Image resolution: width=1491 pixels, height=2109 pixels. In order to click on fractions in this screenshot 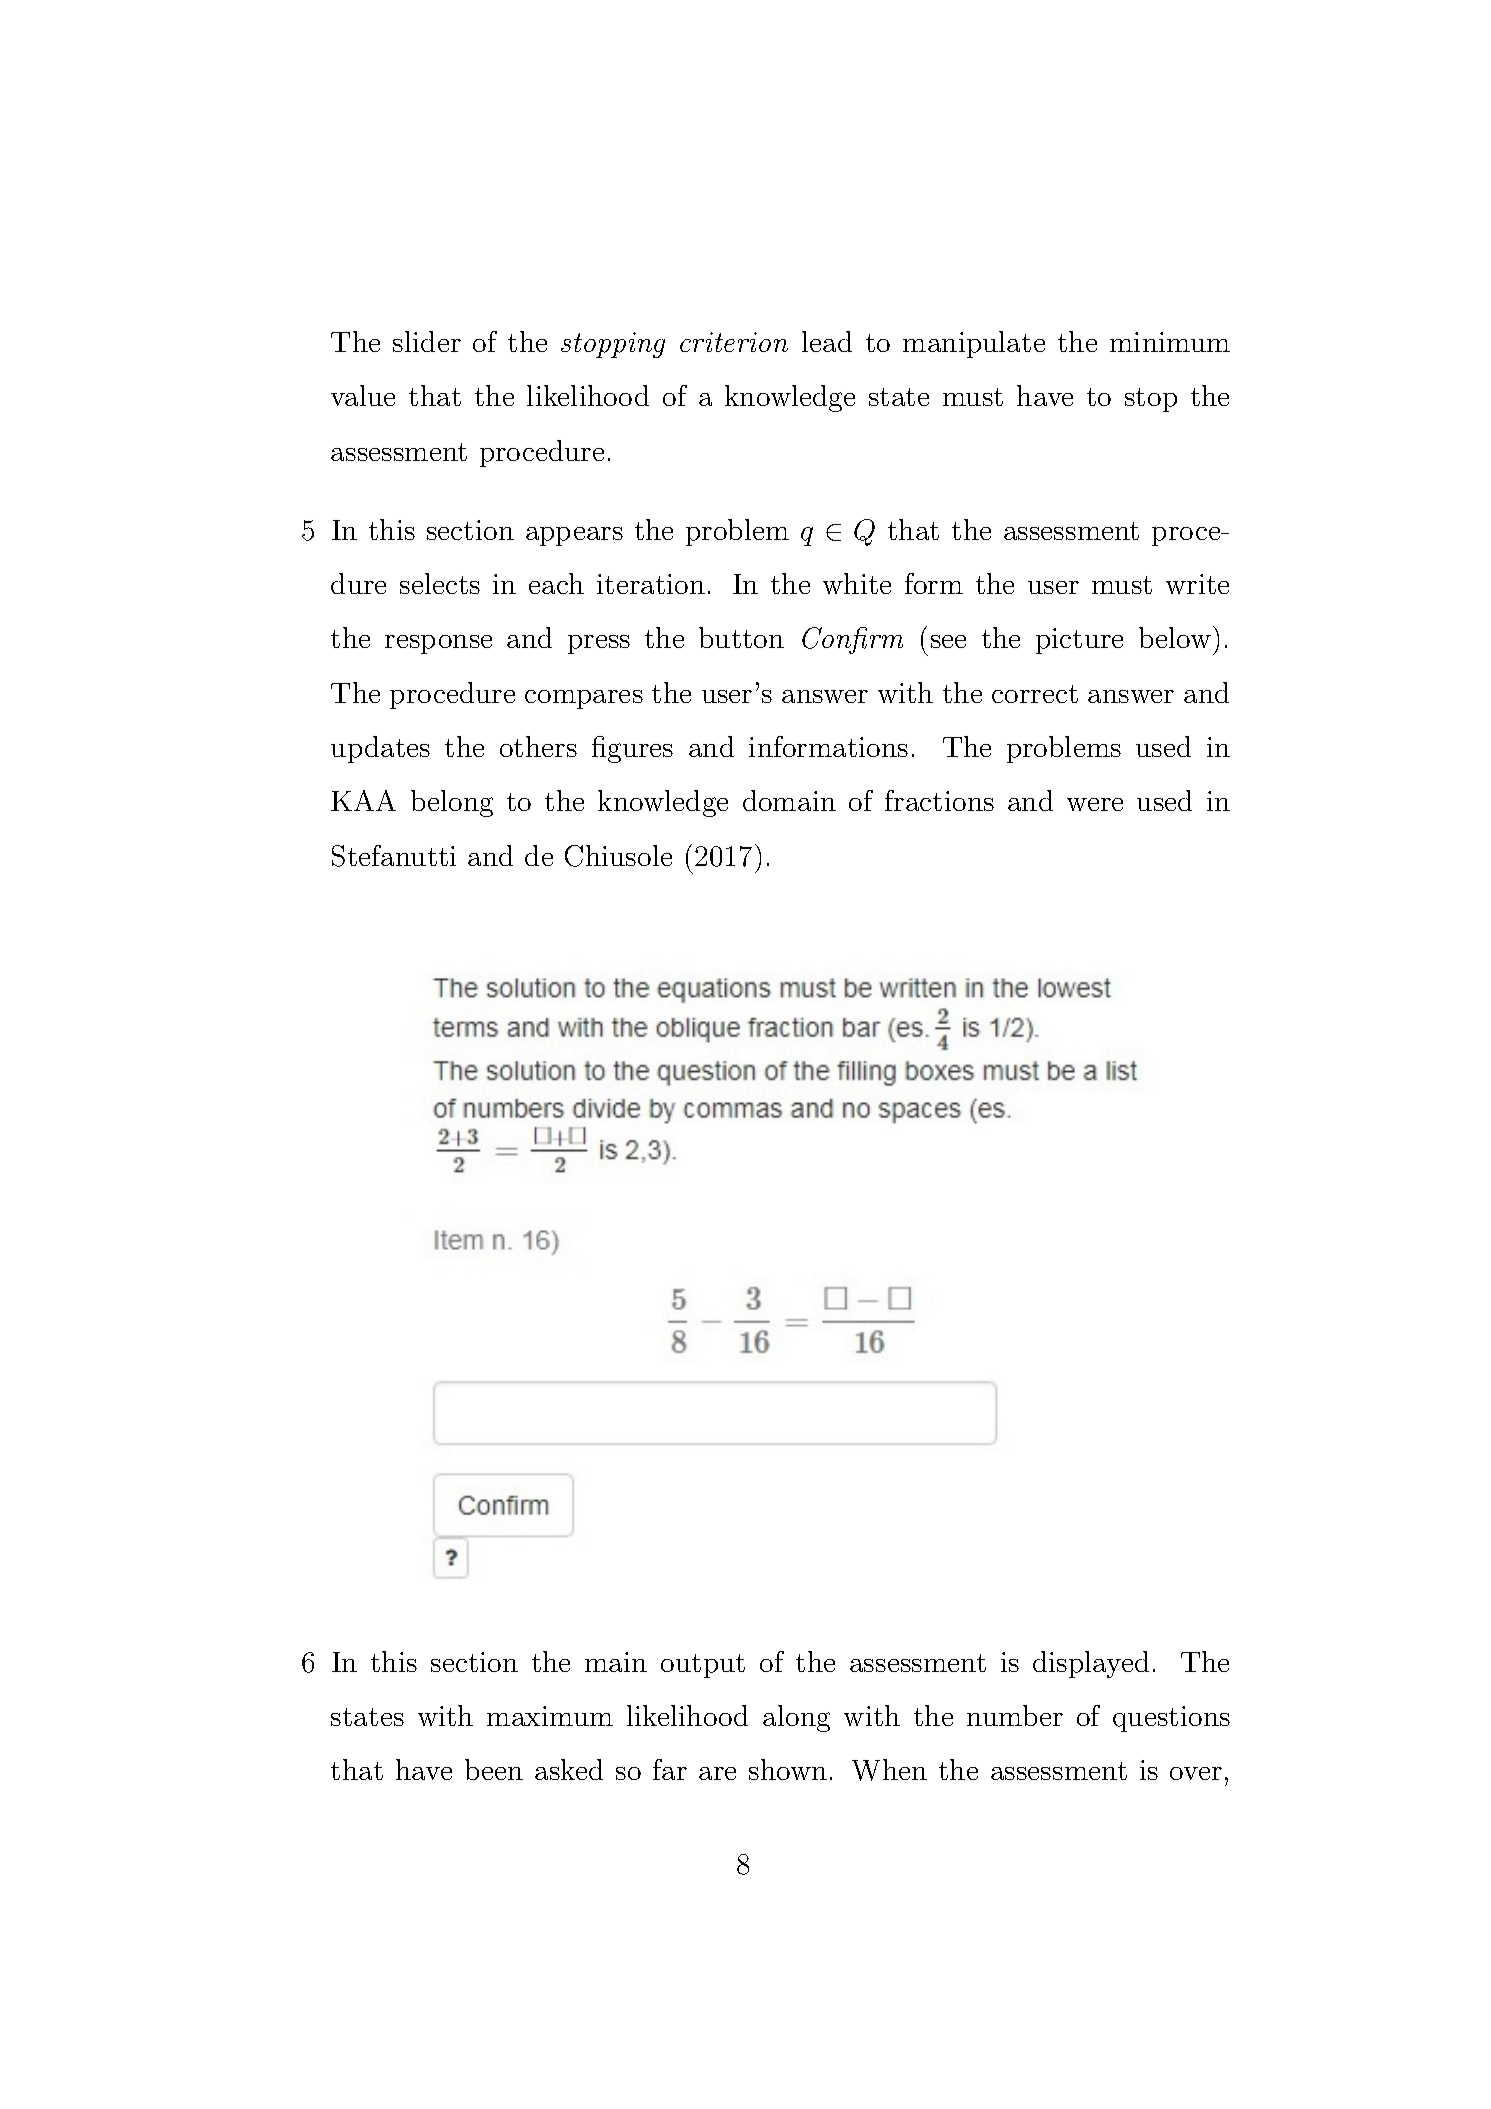, I will do `click(939, 800)`.
